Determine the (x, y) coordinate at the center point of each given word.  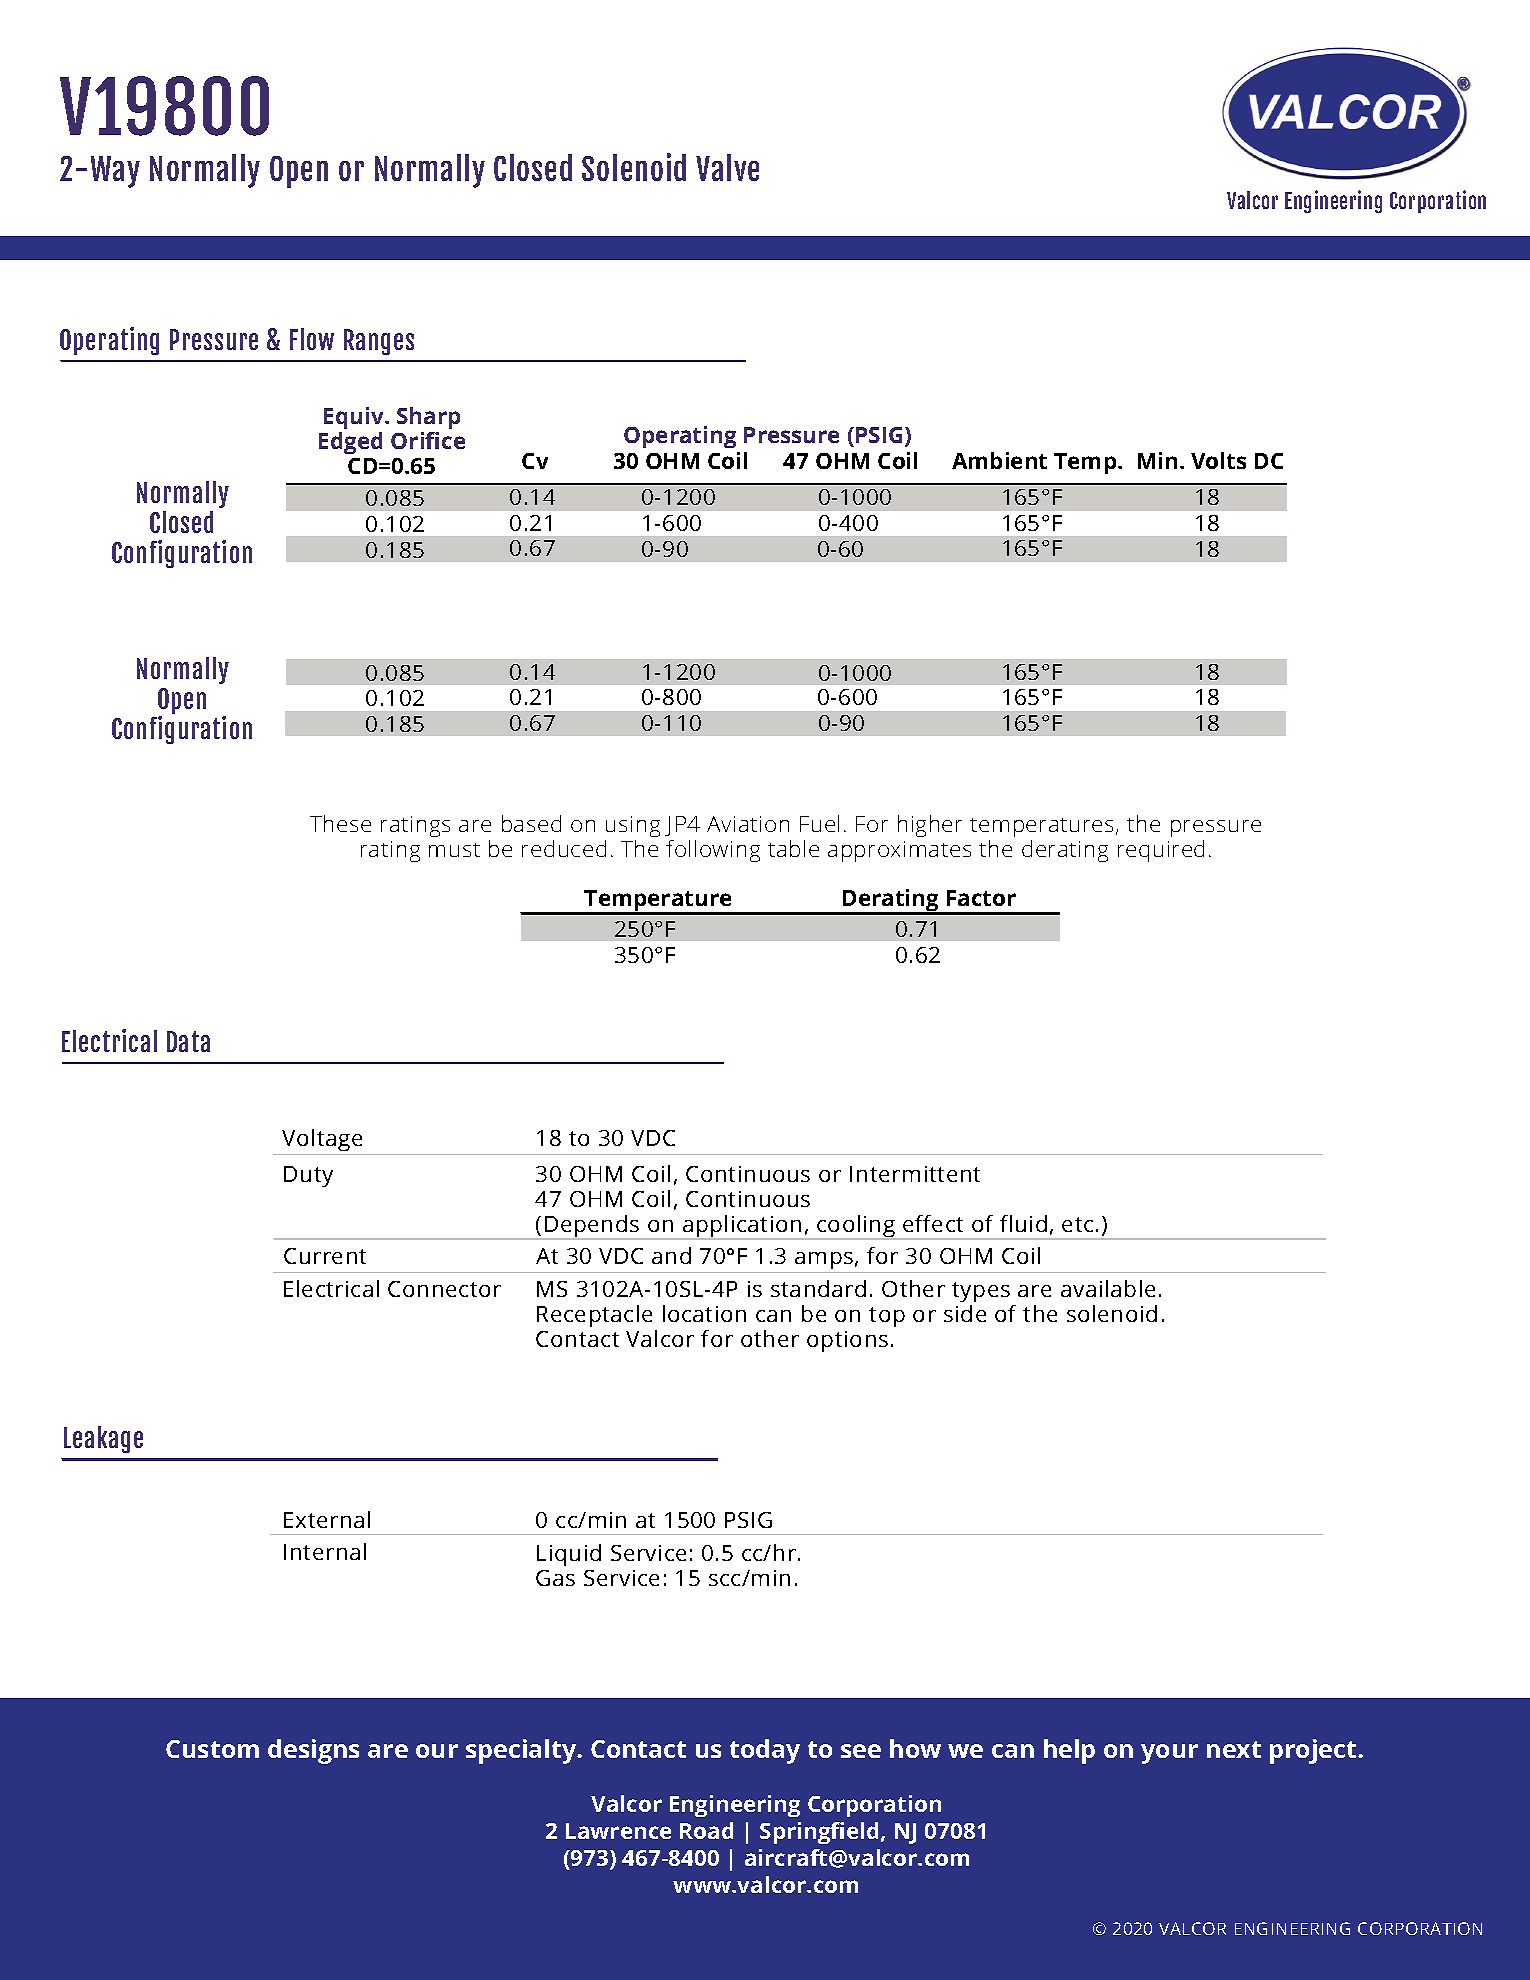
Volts (1218, 460)
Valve (727, 167)
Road (706, 1830)
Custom (212, 1749)
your (1169, 1754)
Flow (312, 339)
